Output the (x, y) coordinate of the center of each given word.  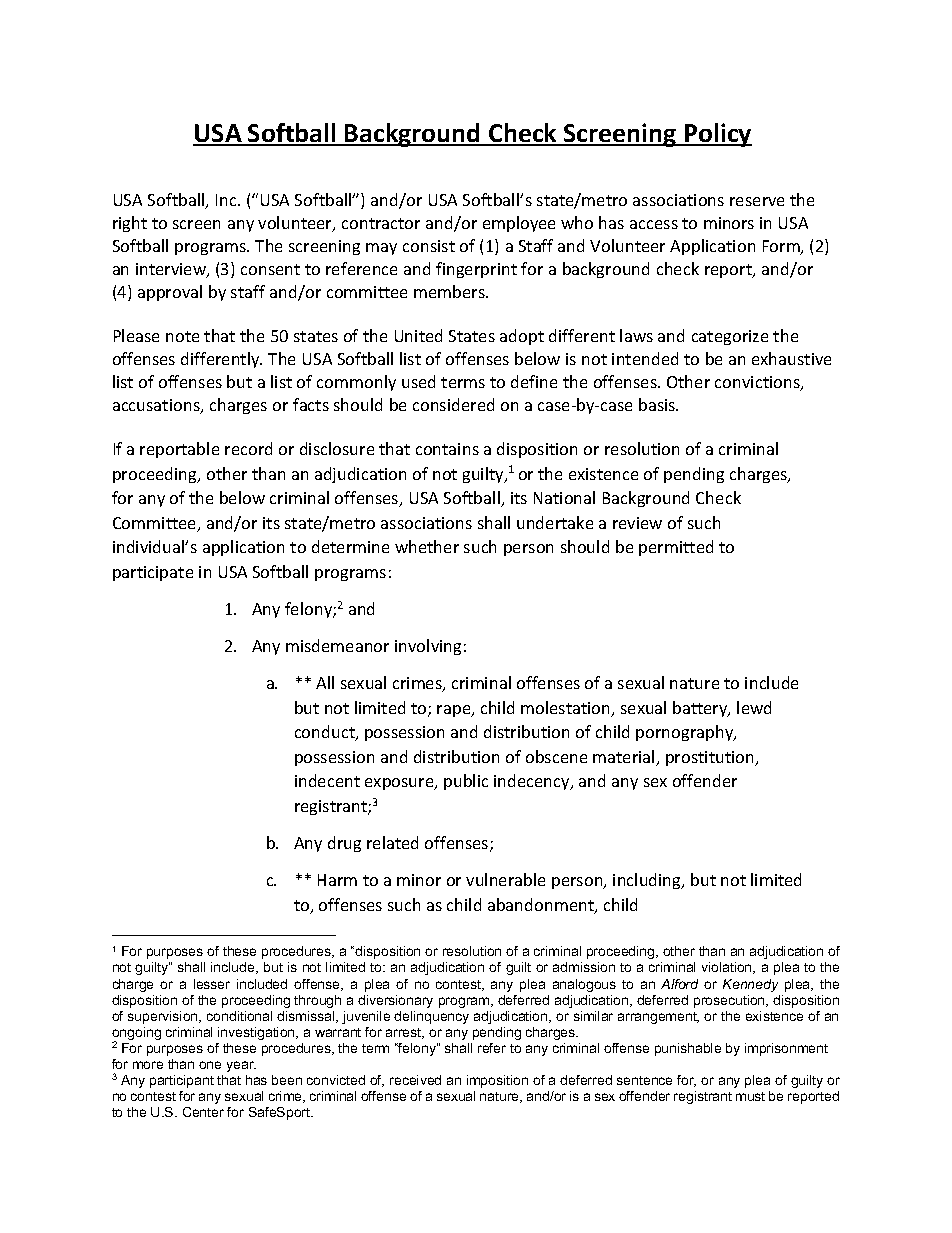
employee (519, 224)
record (248, 448)
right (130, 224)
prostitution (711, 758)
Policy (717, 135)
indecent (327, 780)
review (637, 523)
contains (447, 449)
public (466, 782)
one (210, 1065)
